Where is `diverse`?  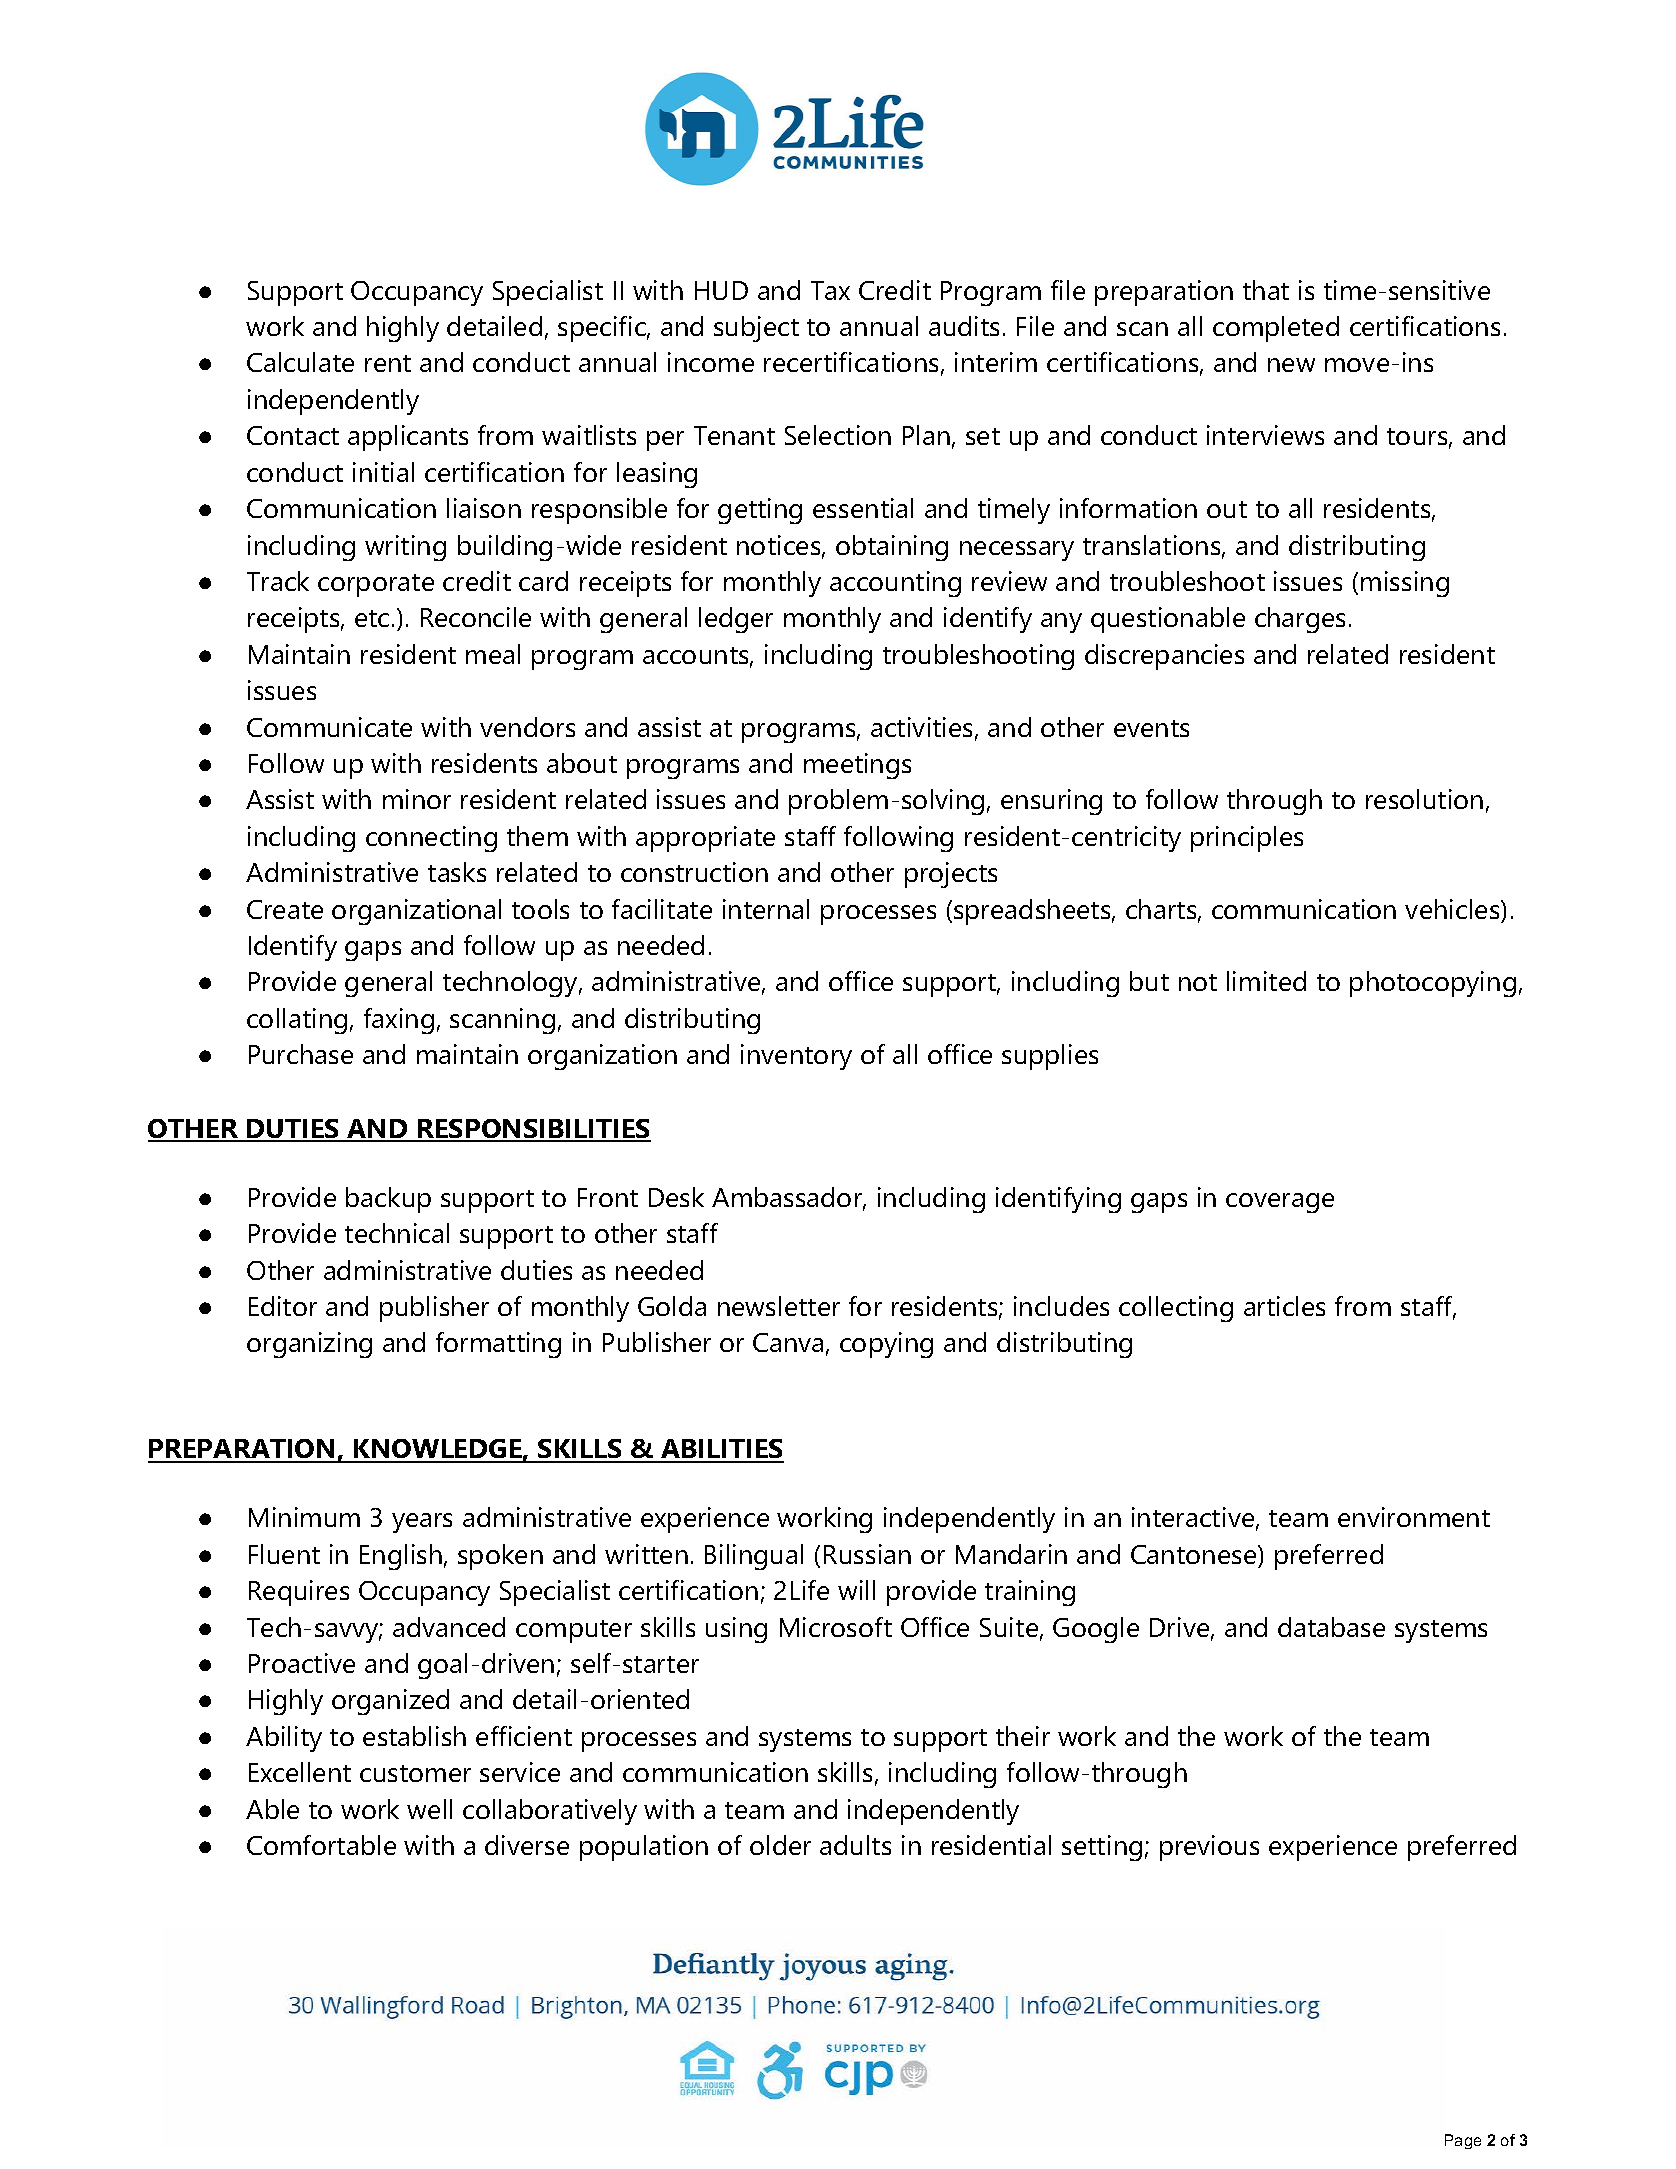
diverse is located at coordinates (527, 1845).
